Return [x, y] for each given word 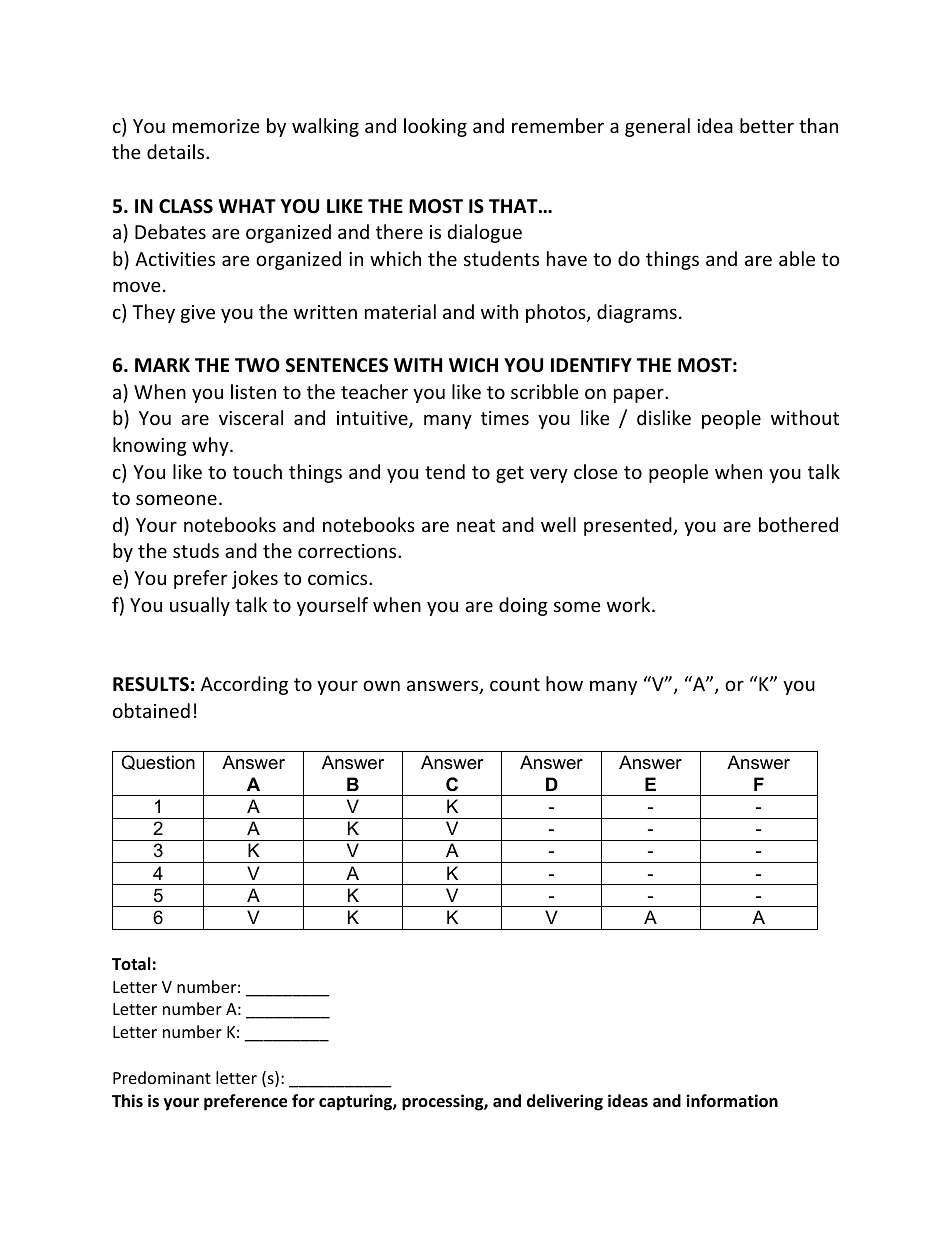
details [177, 151]
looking [435, 127]
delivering [565, 1102]
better [767, 125]
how [564, 683]
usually [200, 606]
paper [640, 395]
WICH [473, 365]
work [630, 604]
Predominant [162, 1077]
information [732, 1101]
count [515, 684]
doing [523, 606]
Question [158, 762]
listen [253, 391]
